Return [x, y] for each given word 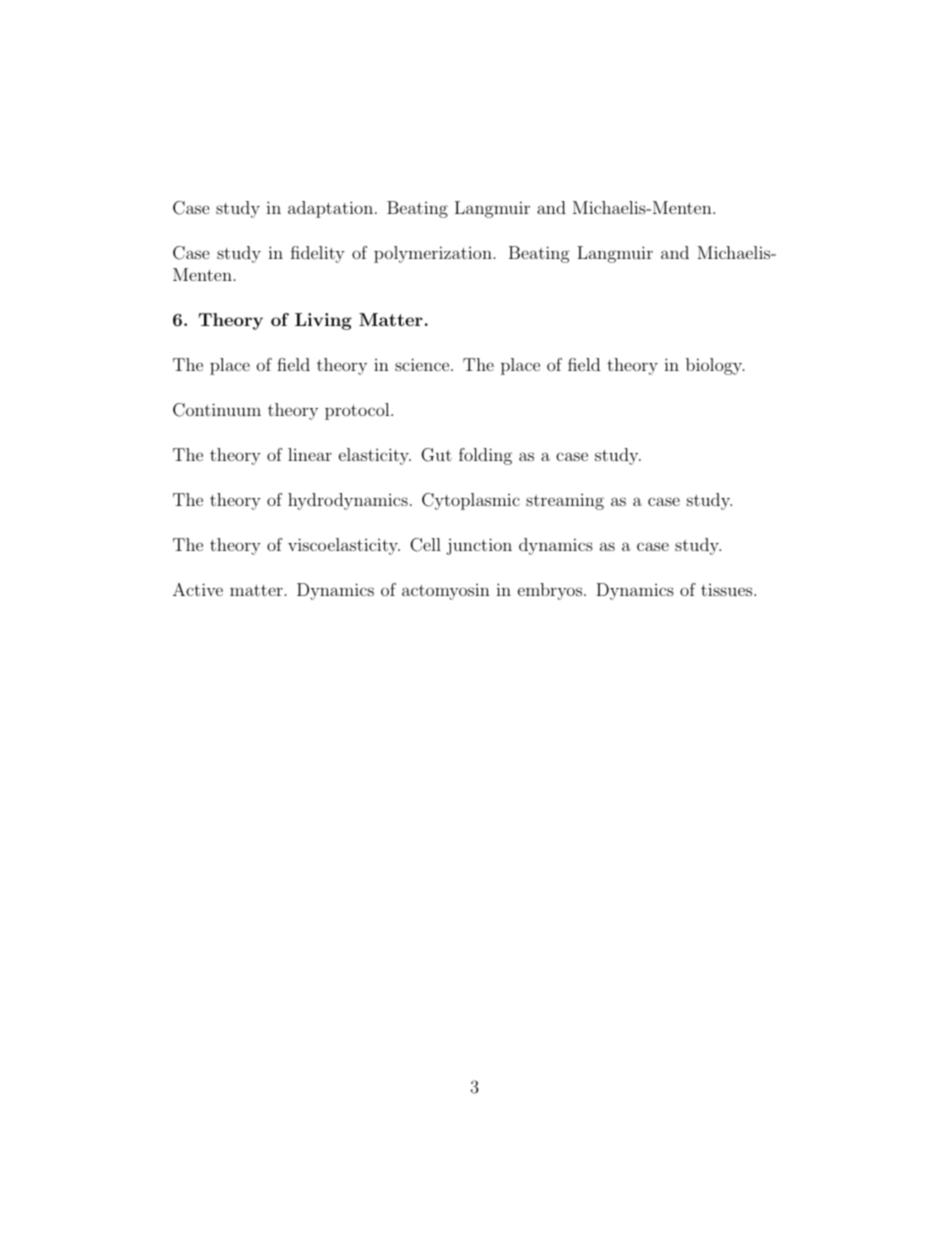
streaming [565, 502]
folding [485, 456]
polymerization [433, 254]
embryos [550, 591]
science [423, 364]
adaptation [330, 209]
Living [323, 321]
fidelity [318, 254]
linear [310, 454]
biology [715, 366]
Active [198, 589]
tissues [726, 590]
